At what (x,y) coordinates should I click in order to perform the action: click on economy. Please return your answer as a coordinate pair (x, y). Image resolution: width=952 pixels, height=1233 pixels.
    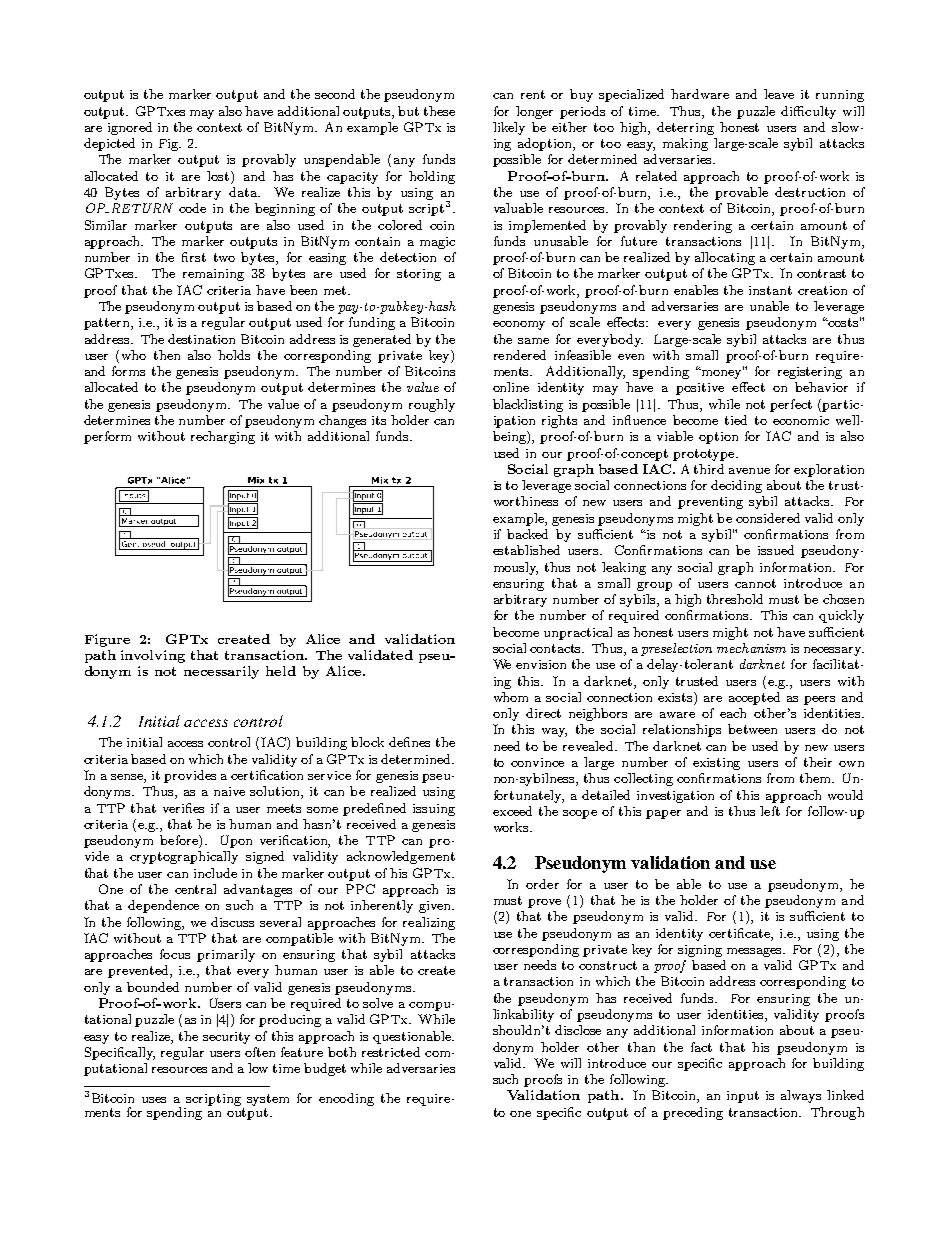
    Looking at the image, I should click on (519, 325).
